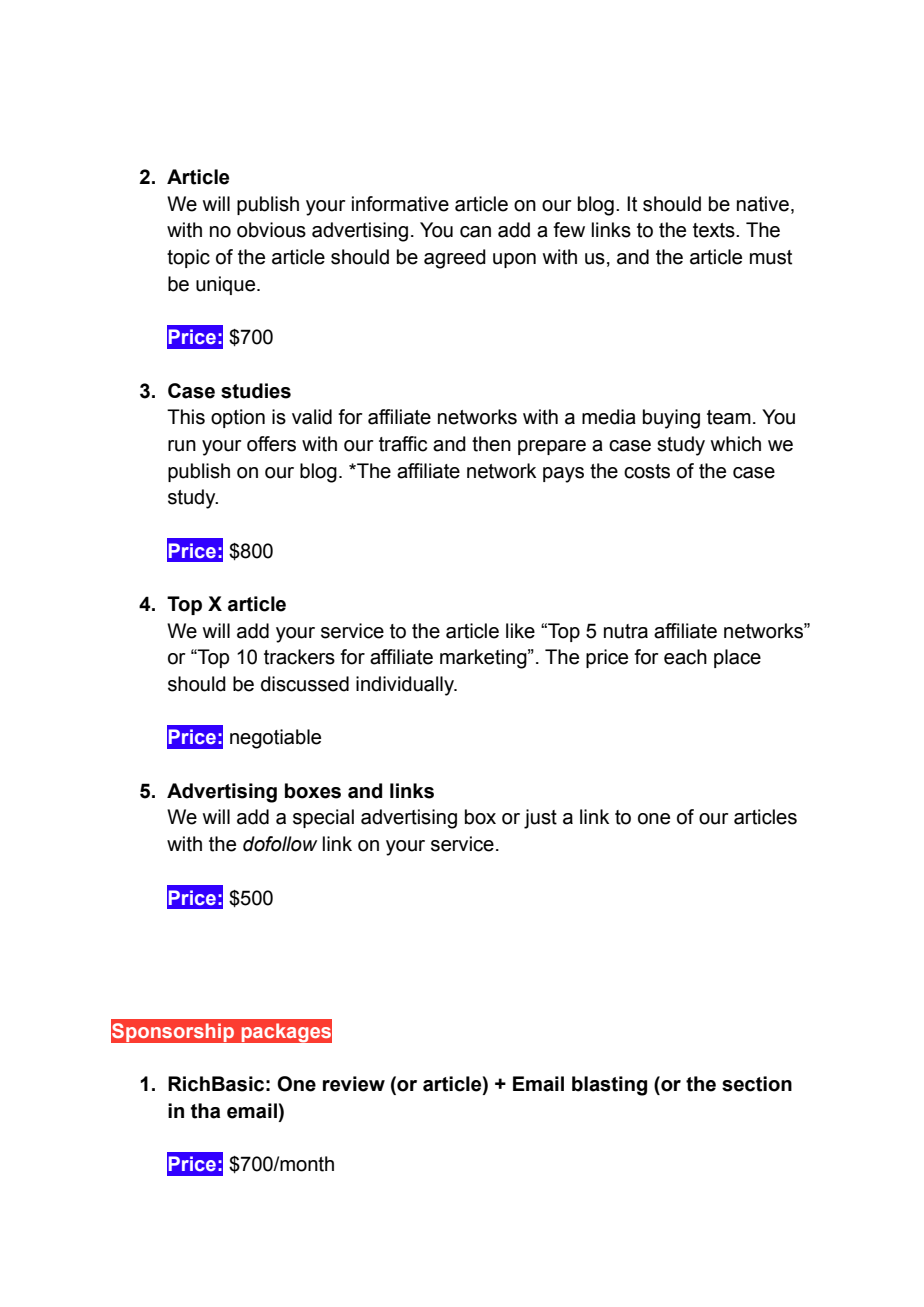 The width and height of the image is (924, 1307). What do you see at coordinates (715, 230) in the image?
I see `texts` at bounding box center [715, 230].
